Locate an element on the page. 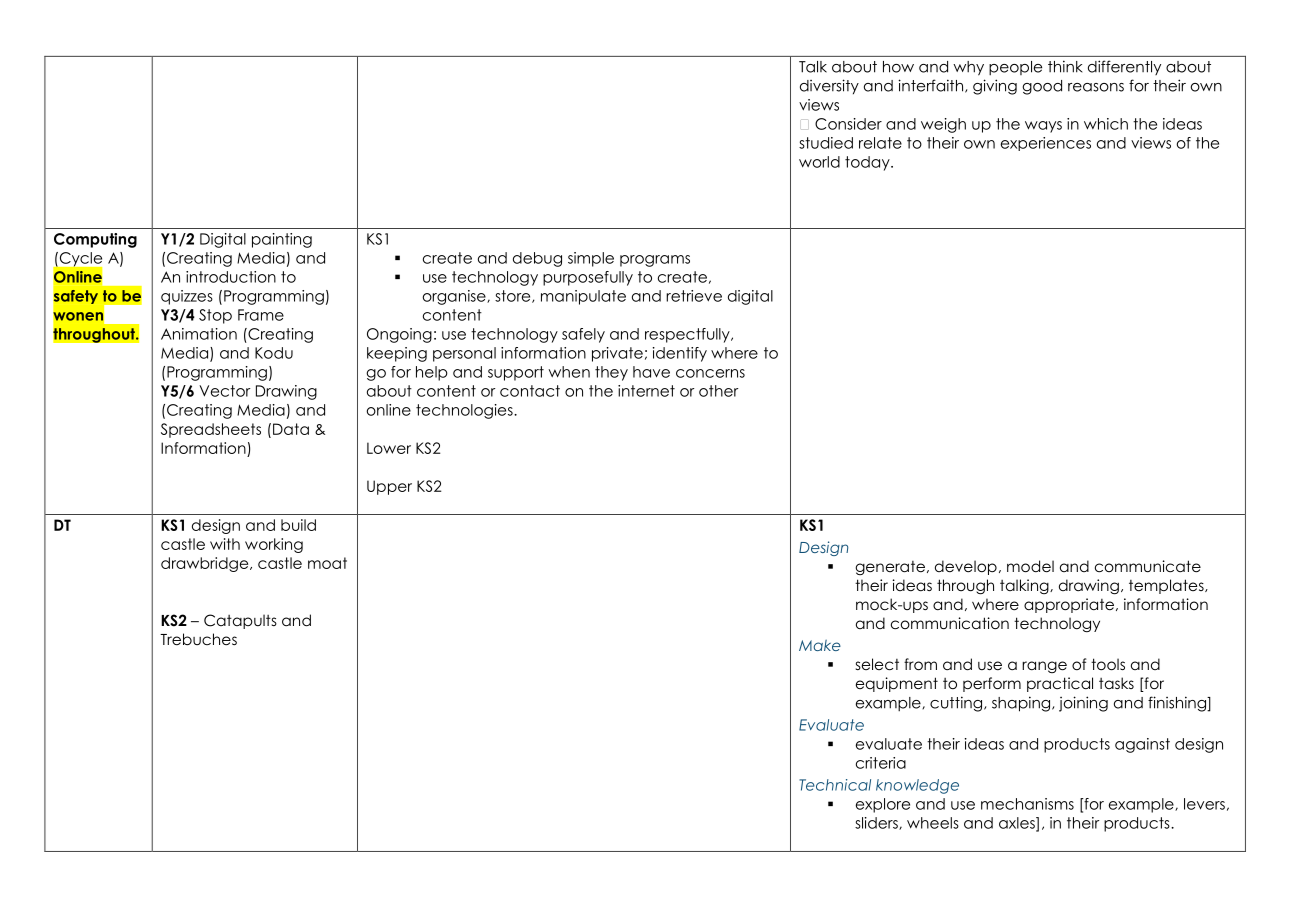  diversity is located at coordinates (829, 86).
